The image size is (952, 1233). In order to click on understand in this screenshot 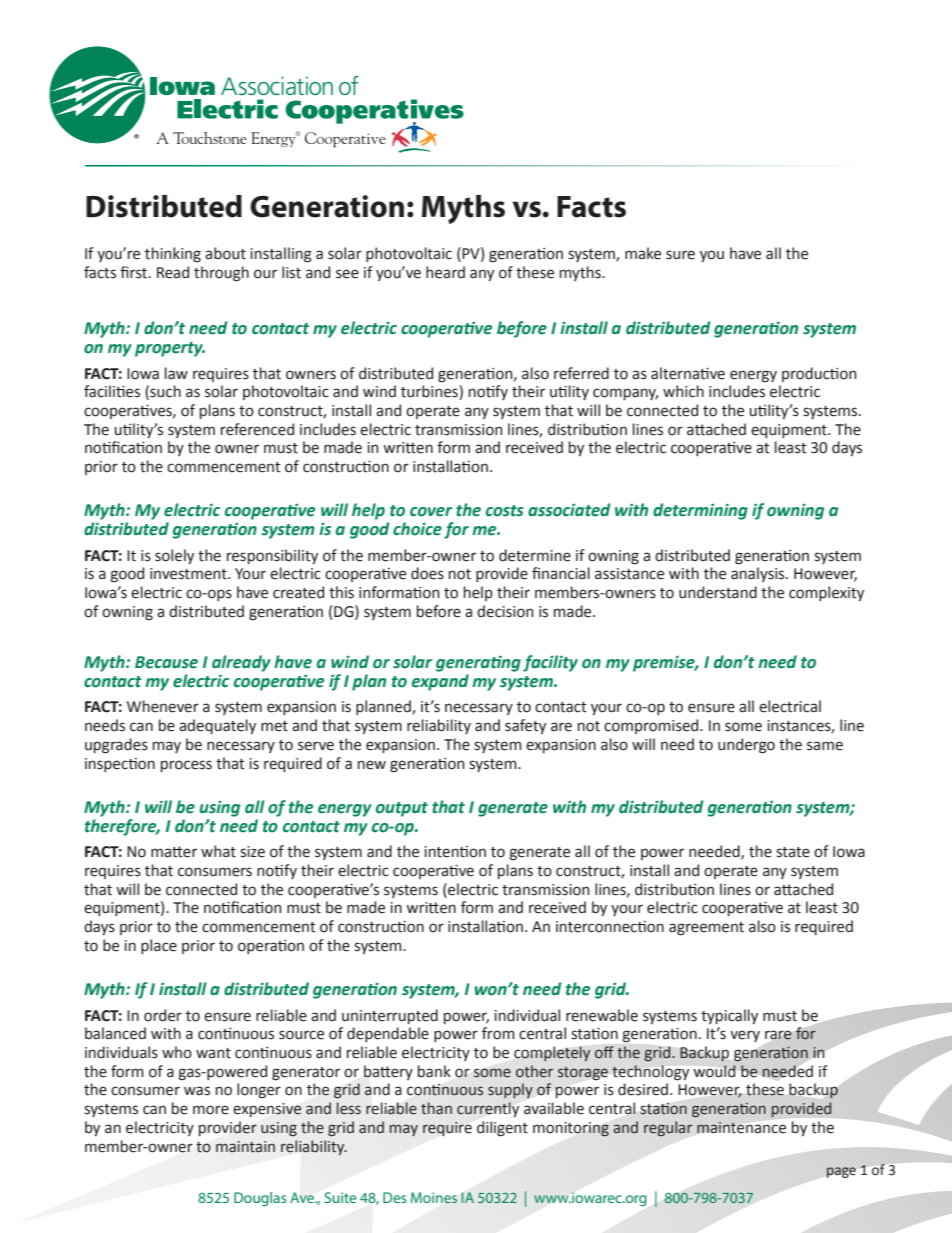, I will do `click(718, 592)`.
